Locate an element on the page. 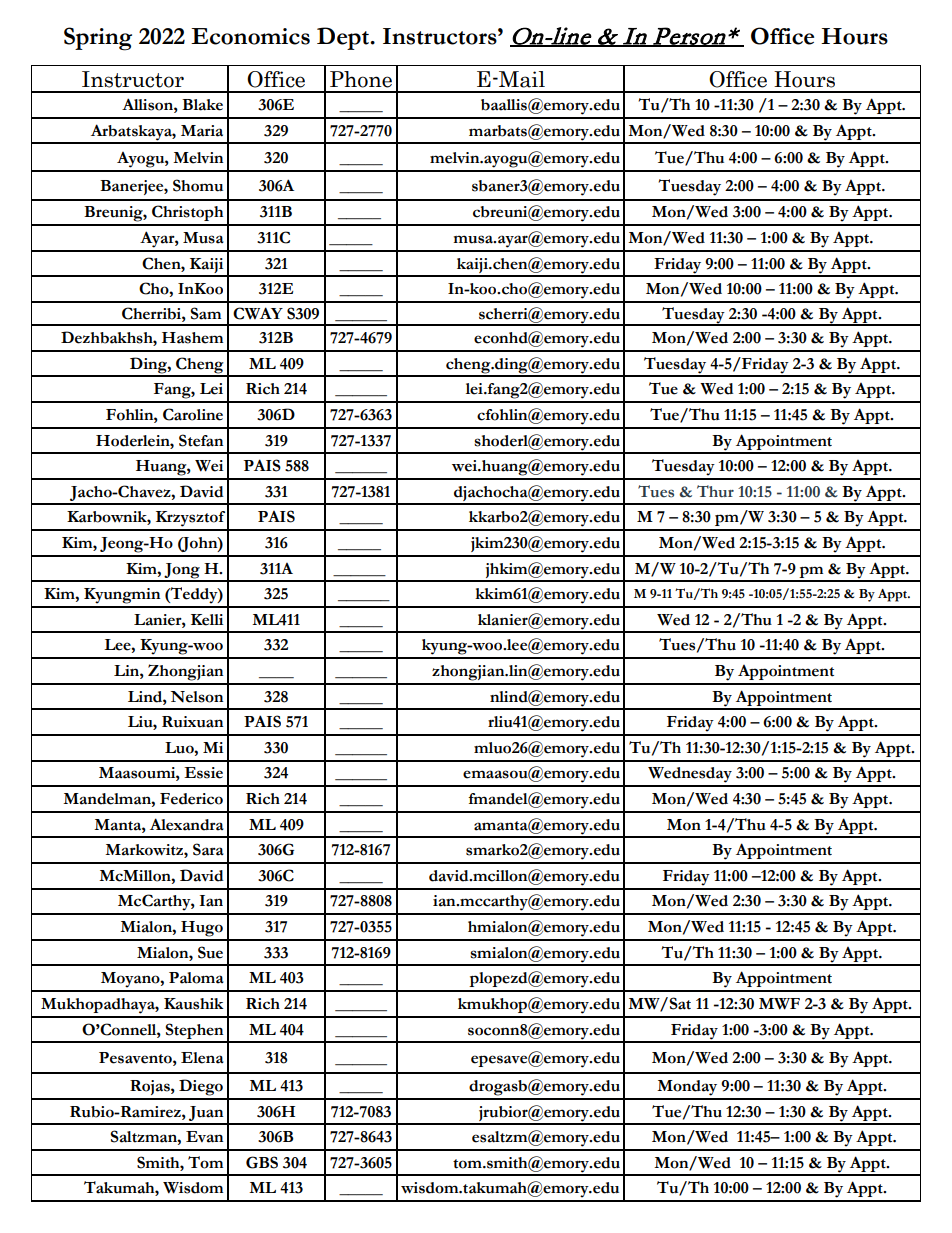 The width and height of the image is (952, 1233). Blake is located at coordinates (202, 105).
